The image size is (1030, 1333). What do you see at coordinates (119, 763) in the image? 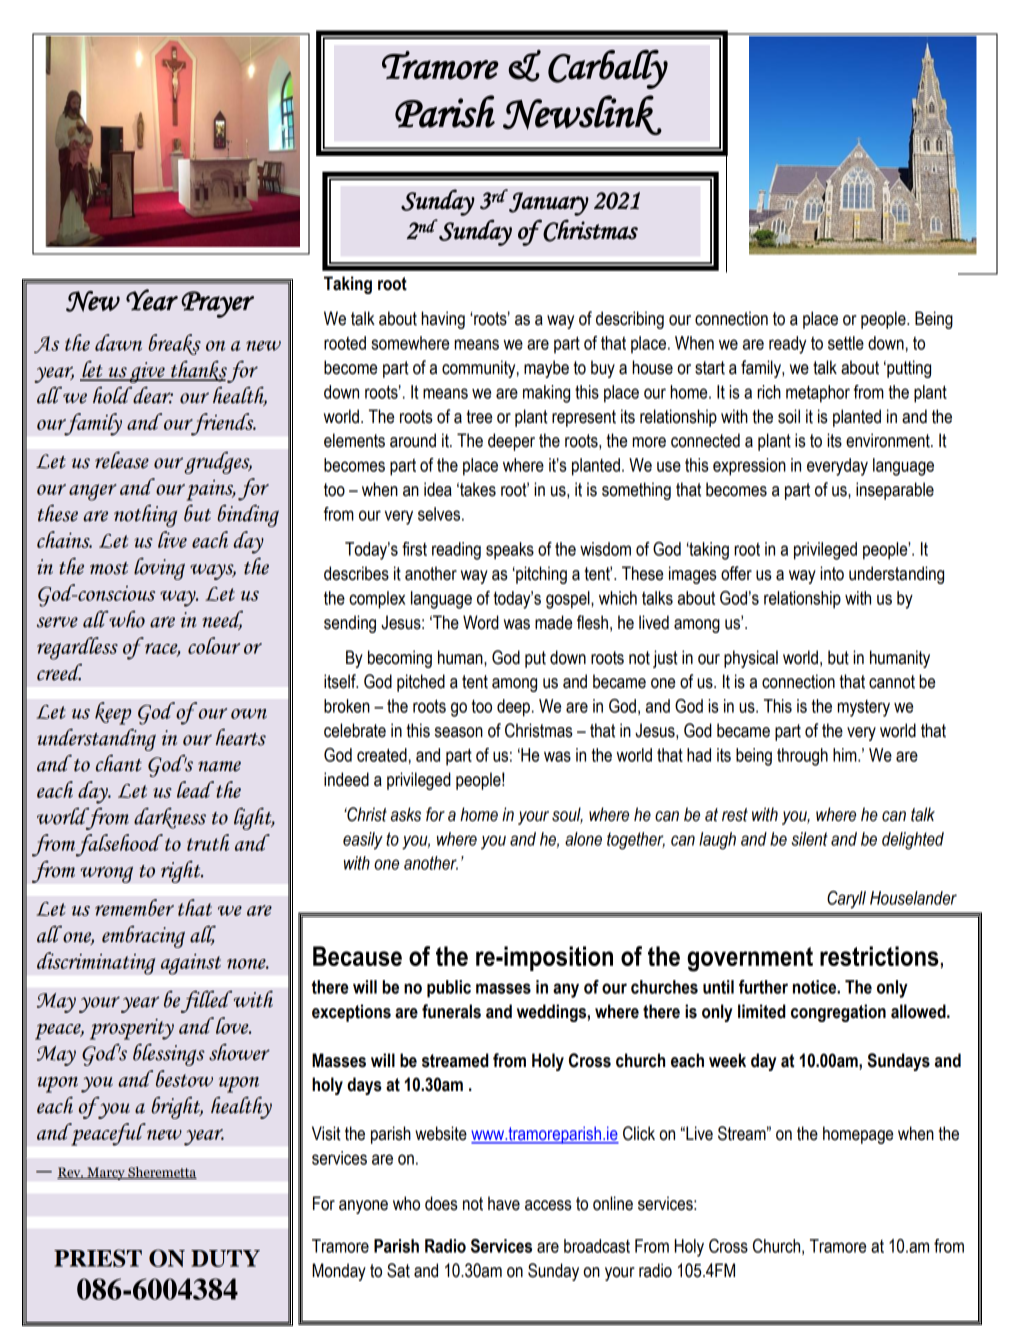
I see `chant` at bounding box center [119, 763].
